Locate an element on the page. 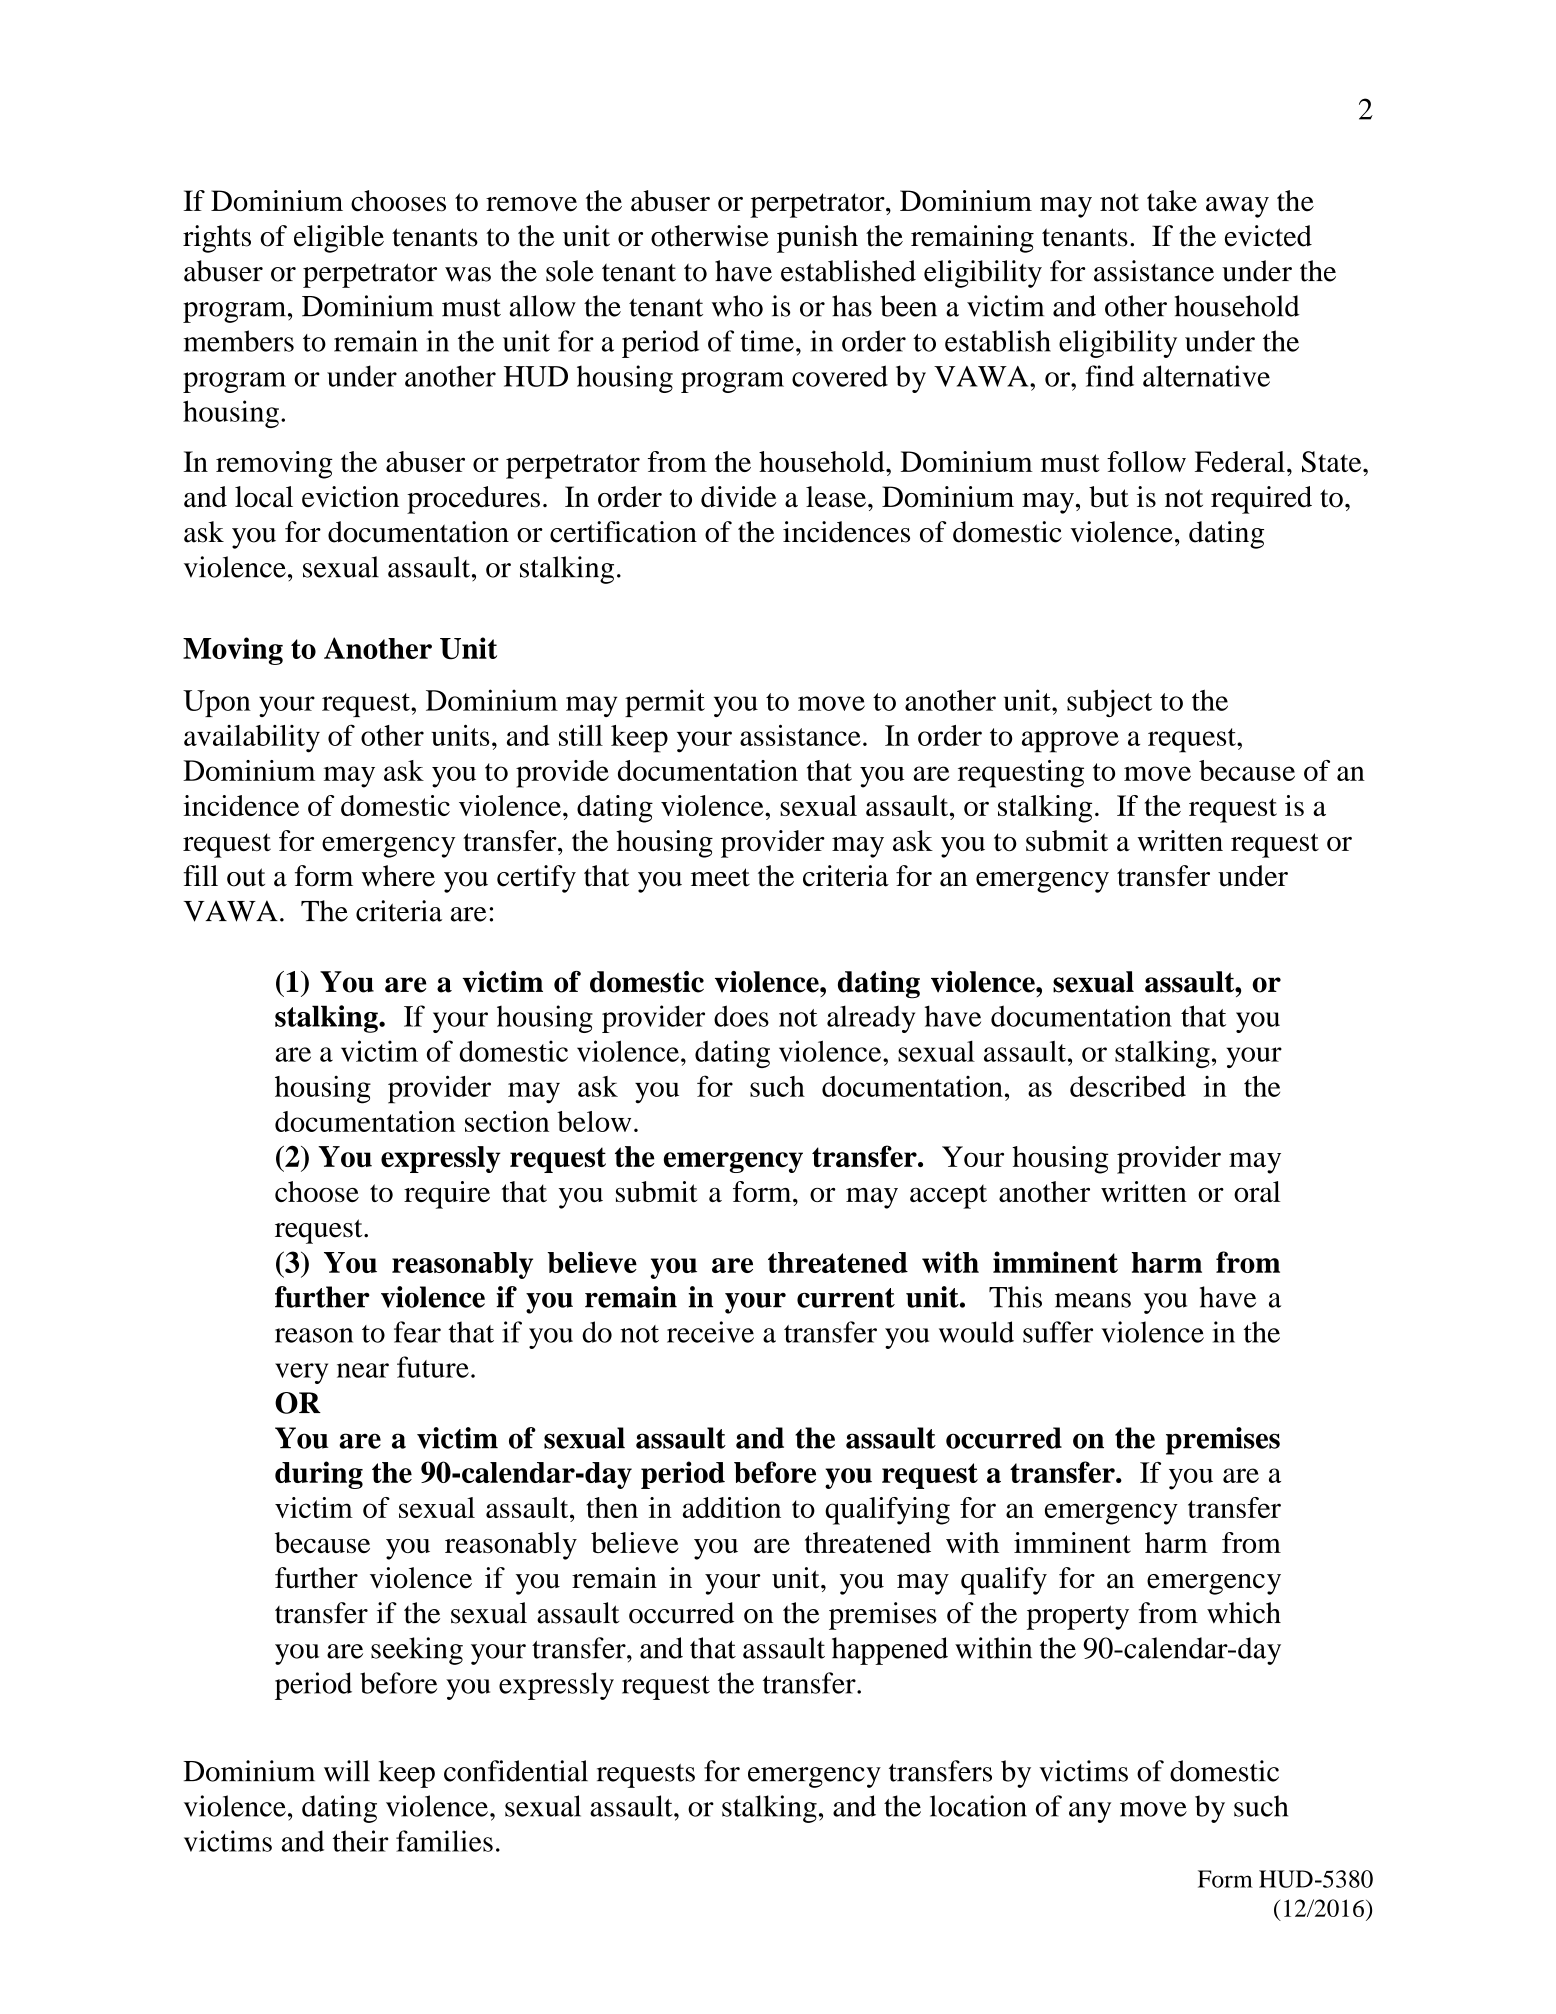  eligible is located at coordinates (339, 239).
